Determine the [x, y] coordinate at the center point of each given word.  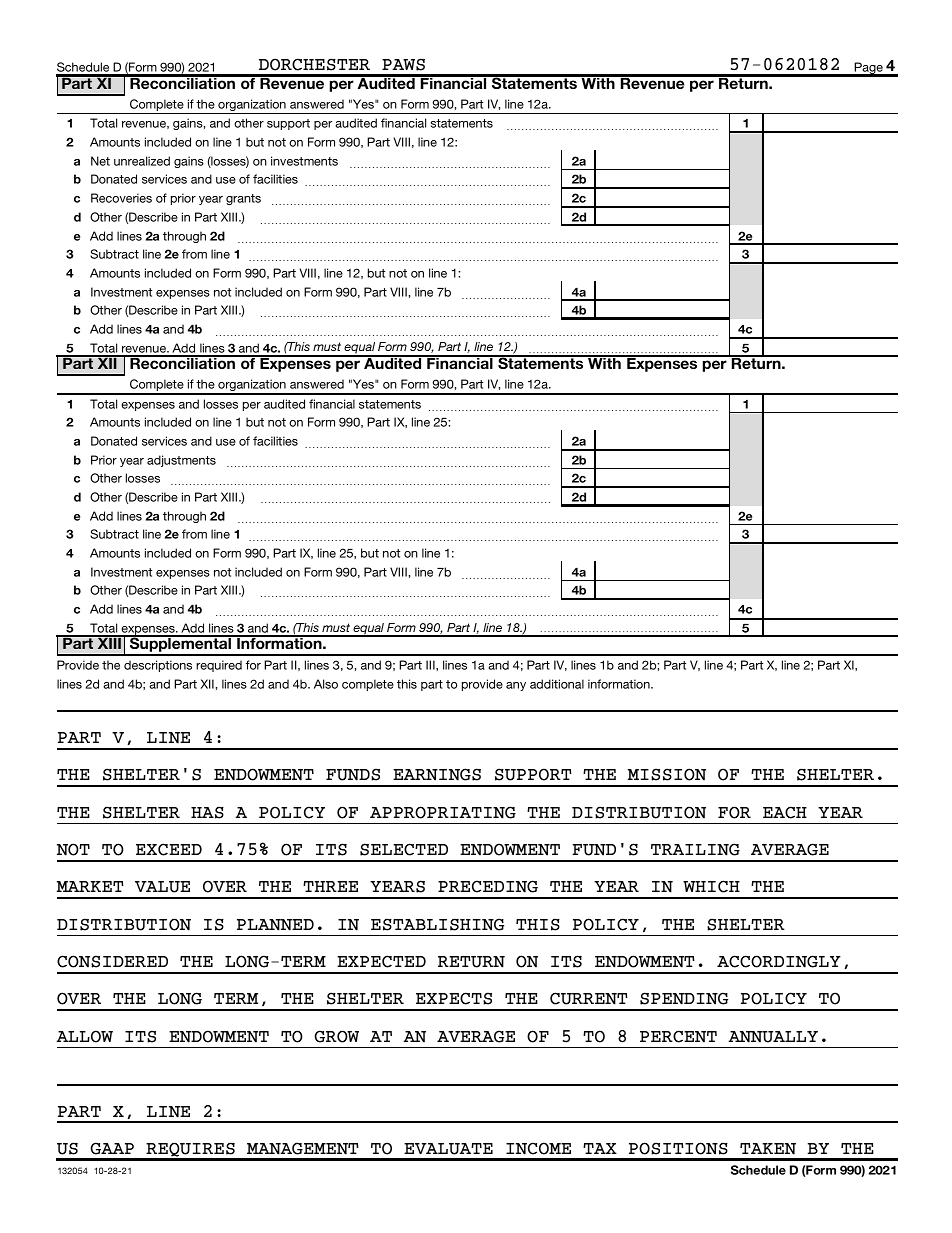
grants [243, 199]
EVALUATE [448, 1149]
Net [100, 161]
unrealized [142, 161]
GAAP [112, 1148]
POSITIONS [678, 1148]
